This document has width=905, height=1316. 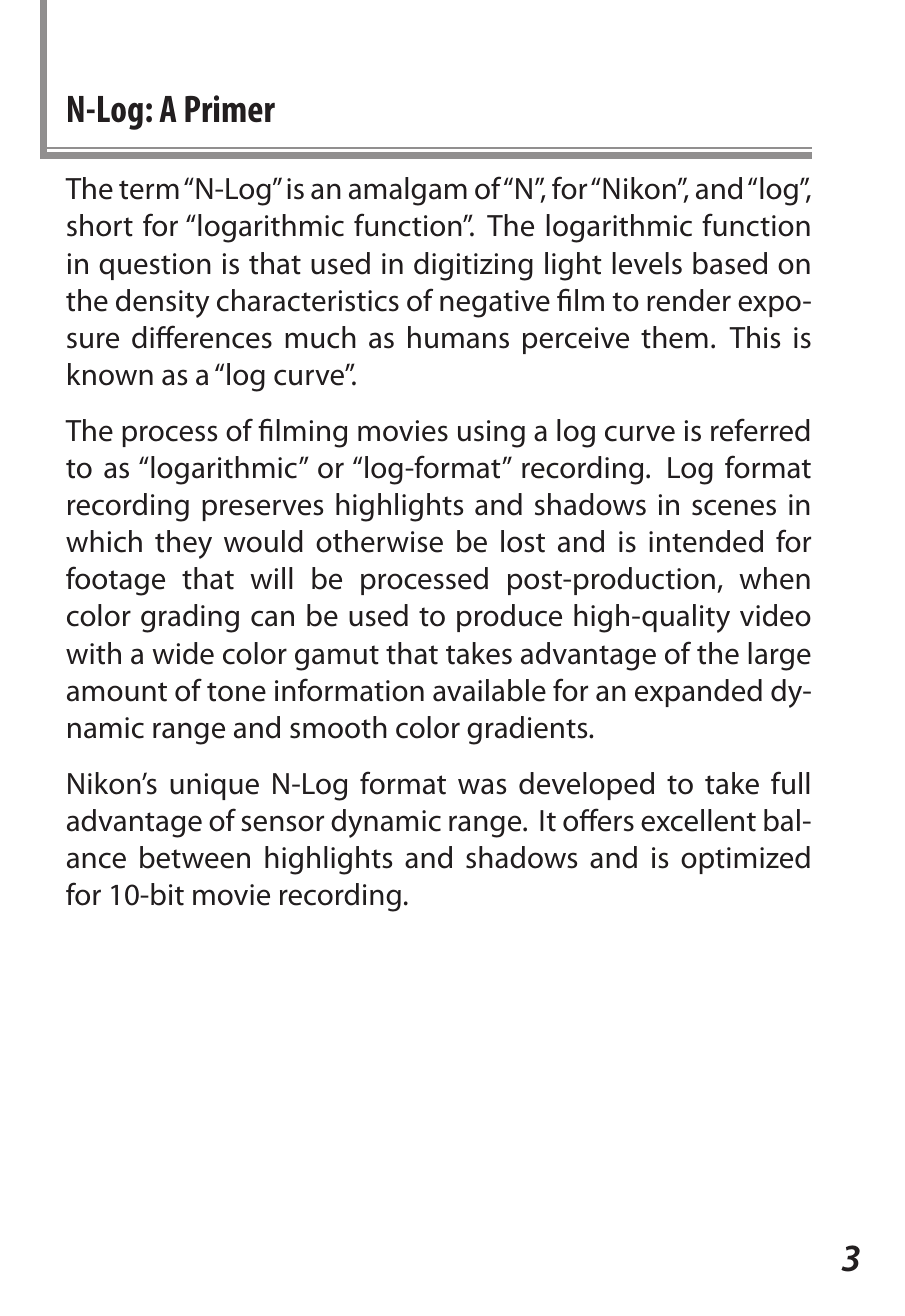 What do you see at coordinates (408, 191) in the document?
I see `amalgam` at bounding box center [408, 191].
